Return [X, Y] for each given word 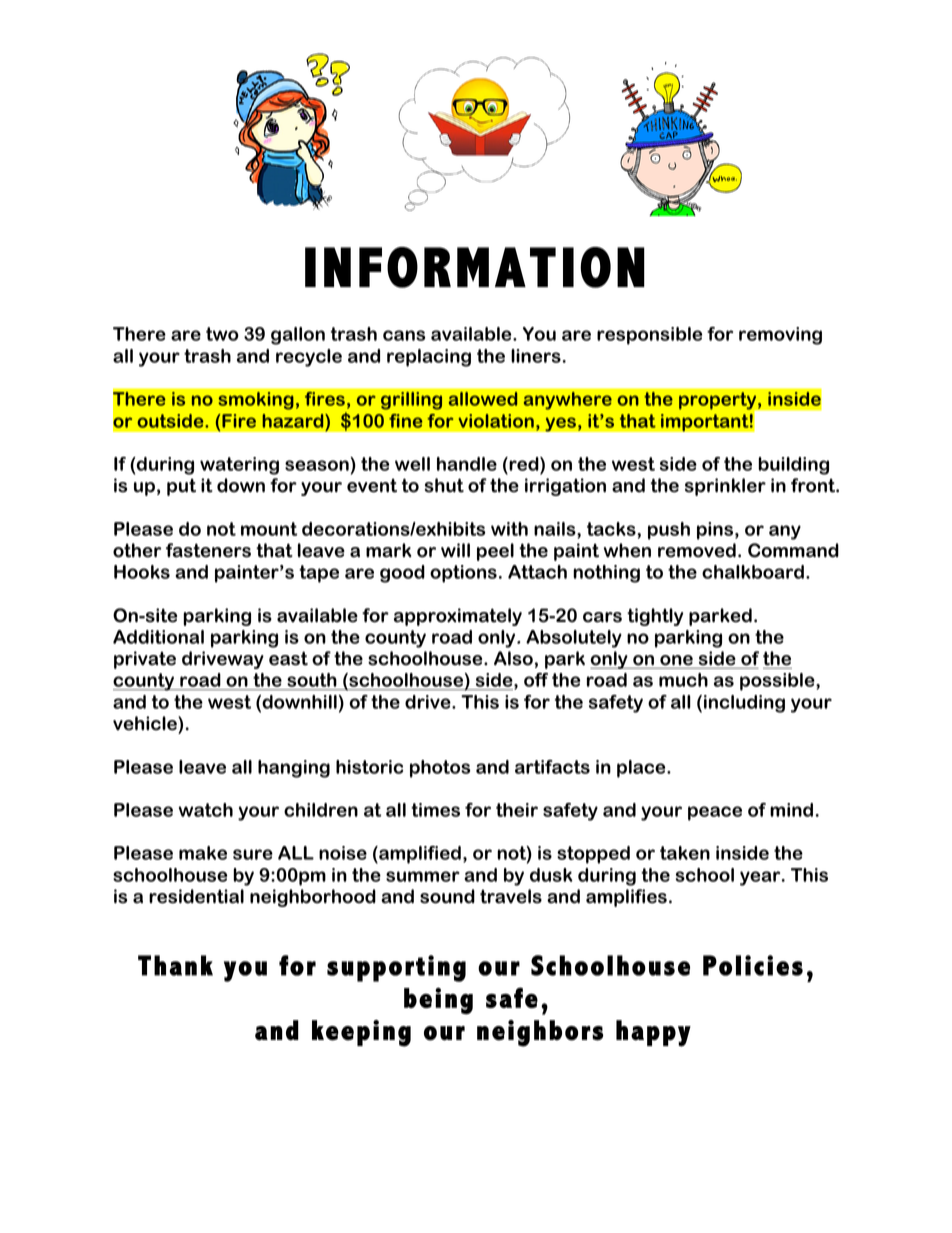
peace [715, 813]
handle [467, 464]
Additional [158, 637]
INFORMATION [475, 267]
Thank [175, 965]
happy [653, 1033]
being [438, 1001]
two [222, 334]
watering [239, 466]
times [435, 810]
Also [513, 658]
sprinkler [725, 487]
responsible [649, 336]
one [676, 660]
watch [206, 810]
